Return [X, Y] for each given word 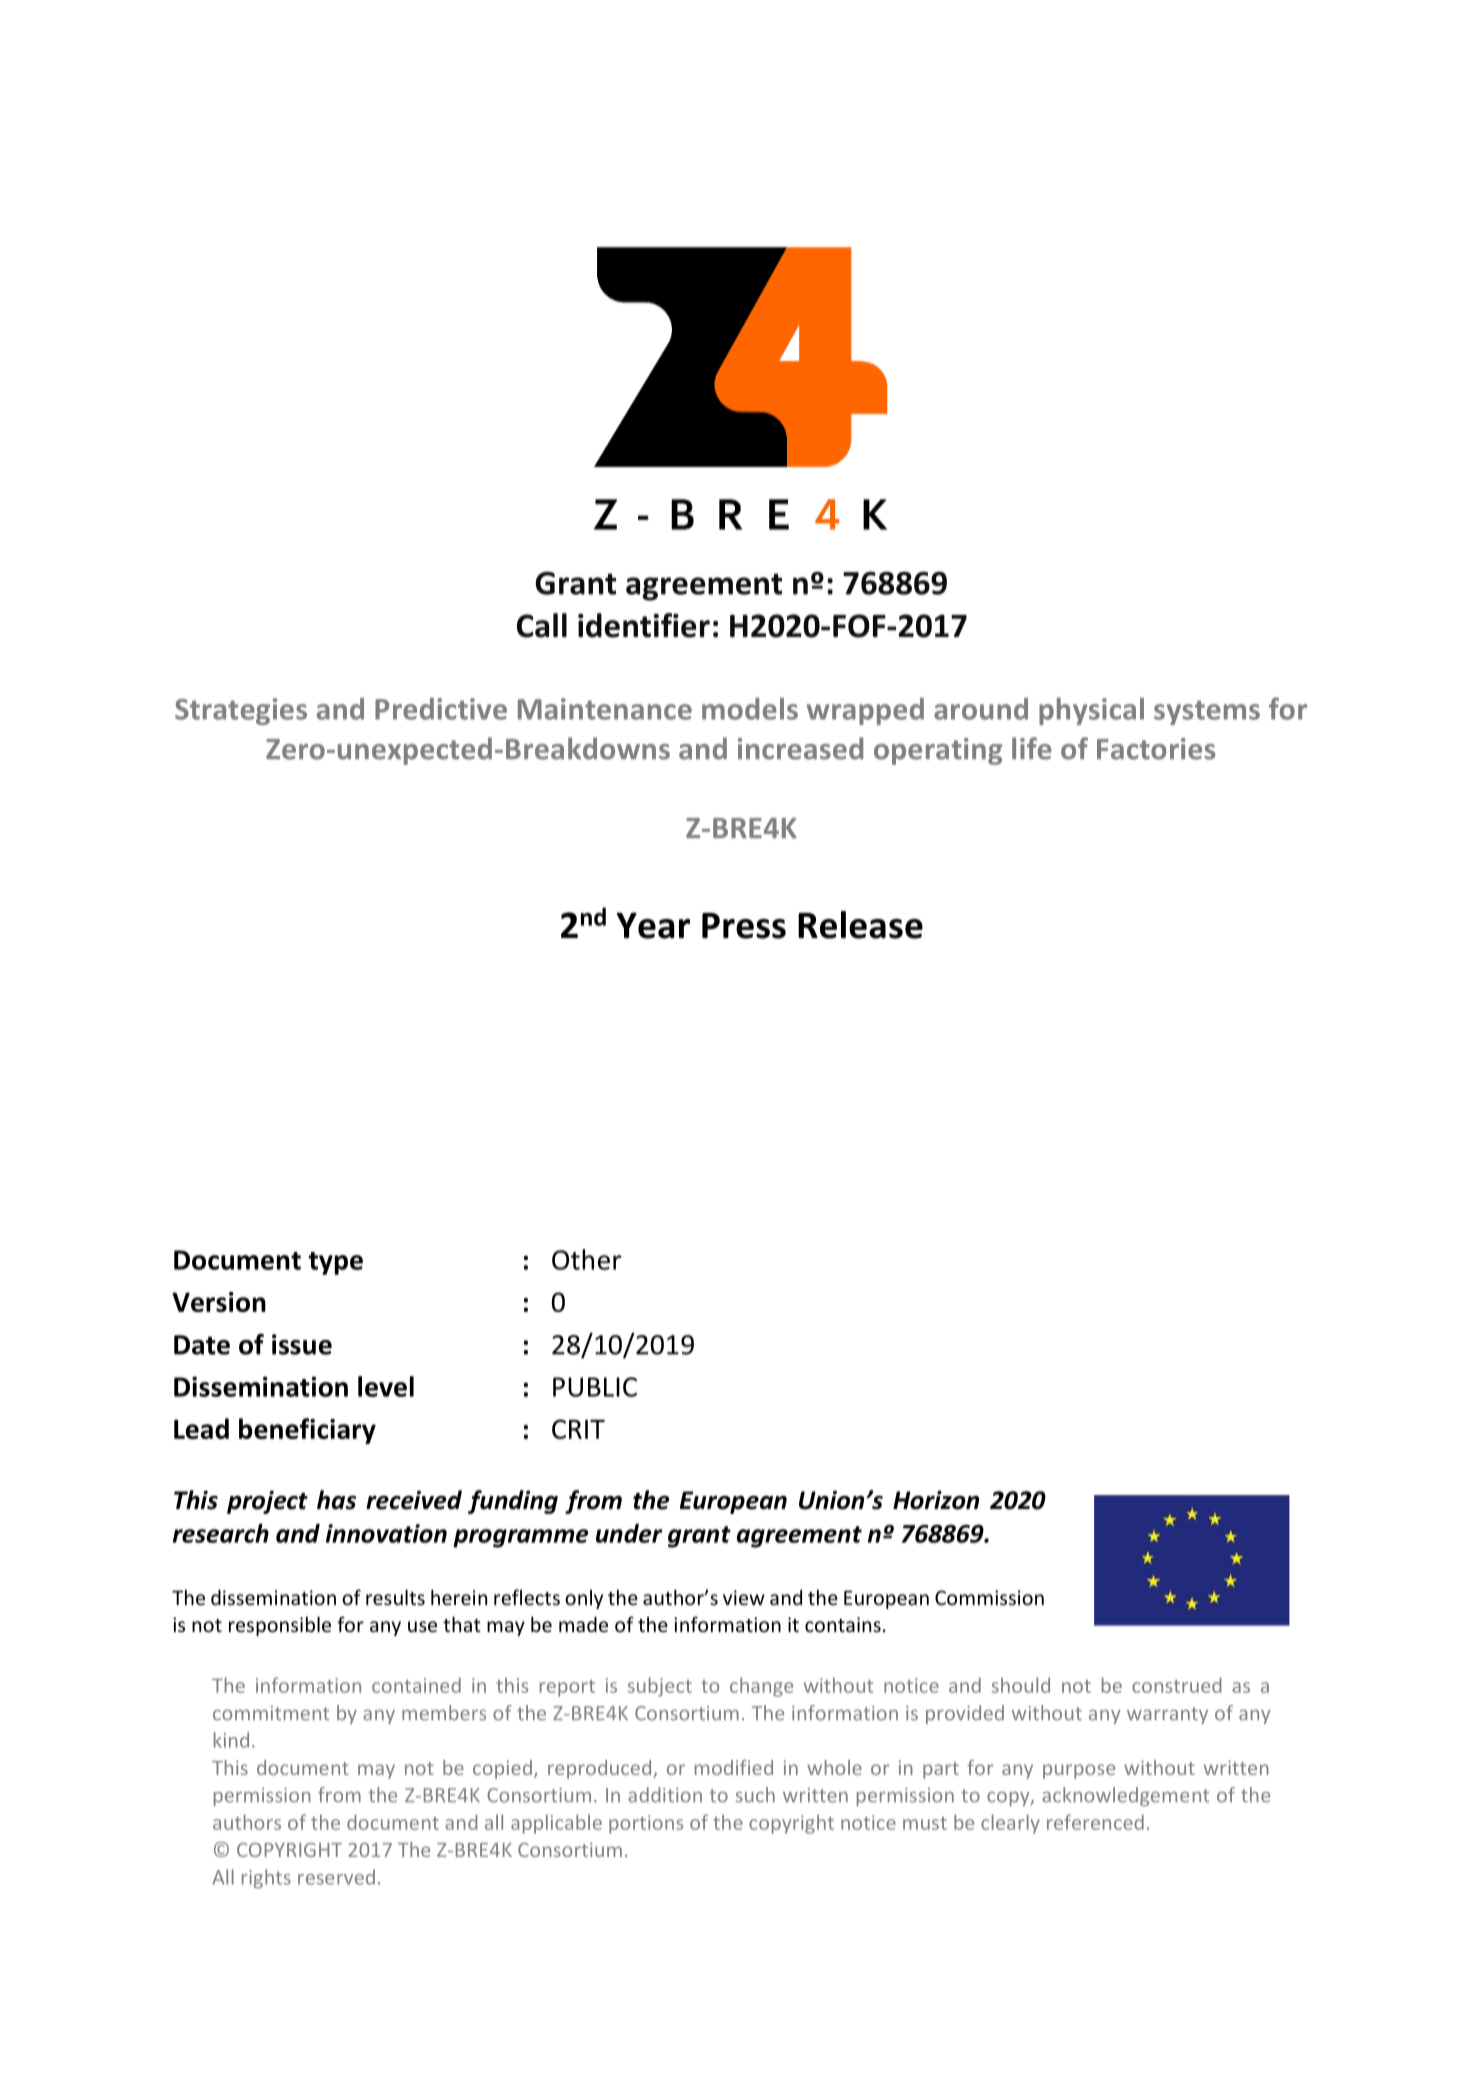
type [336, 1263]
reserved [336, 1877]
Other [586, 1259]
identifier [644, 625]
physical [1091, 711]
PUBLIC [595, 1387]
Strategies [241, 711]
